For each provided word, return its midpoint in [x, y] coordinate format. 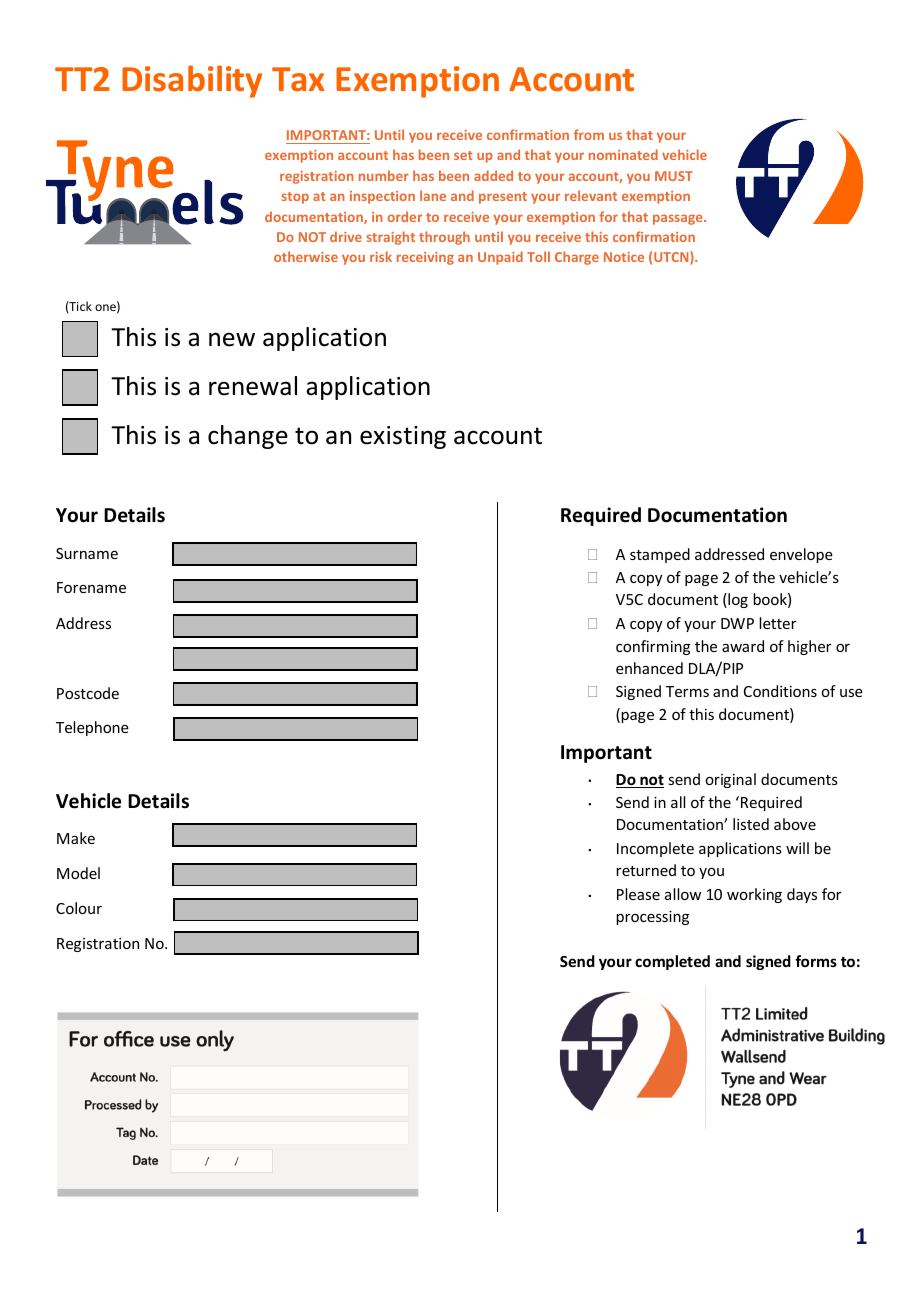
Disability [192, 81]
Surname [87, 553]
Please [638, 894]
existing [403, 437]
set [463, 155]
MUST [674, 176]
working [754, 895]
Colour [79, 908]
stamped [660, 555]
